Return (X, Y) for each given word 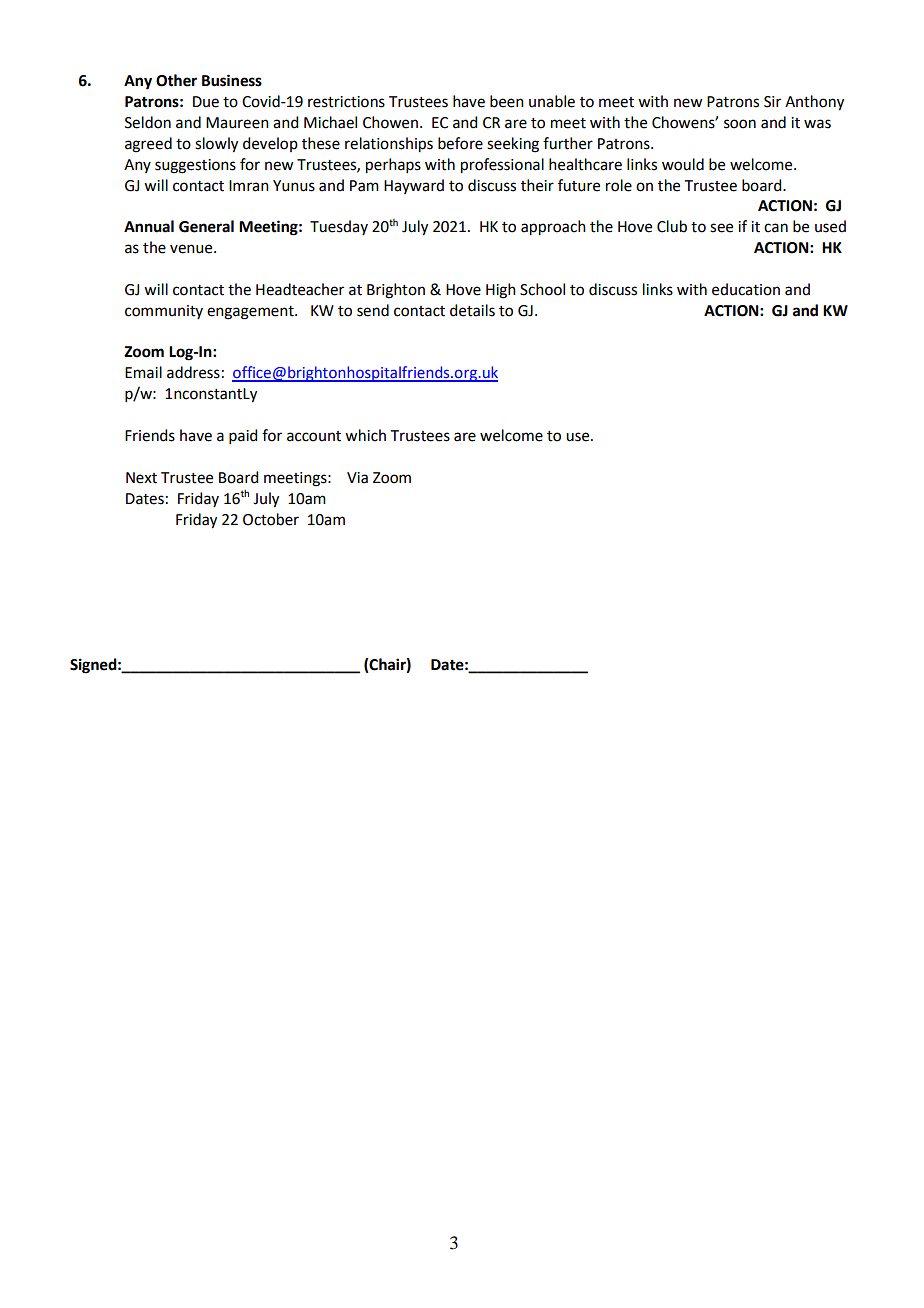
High (501, 291)
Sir (772, 102)
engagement (251, 313)
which (365, 435)
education (746, 289)
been (507, 101)
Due (206, 102)
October (271, 519)
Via (357, 478)
